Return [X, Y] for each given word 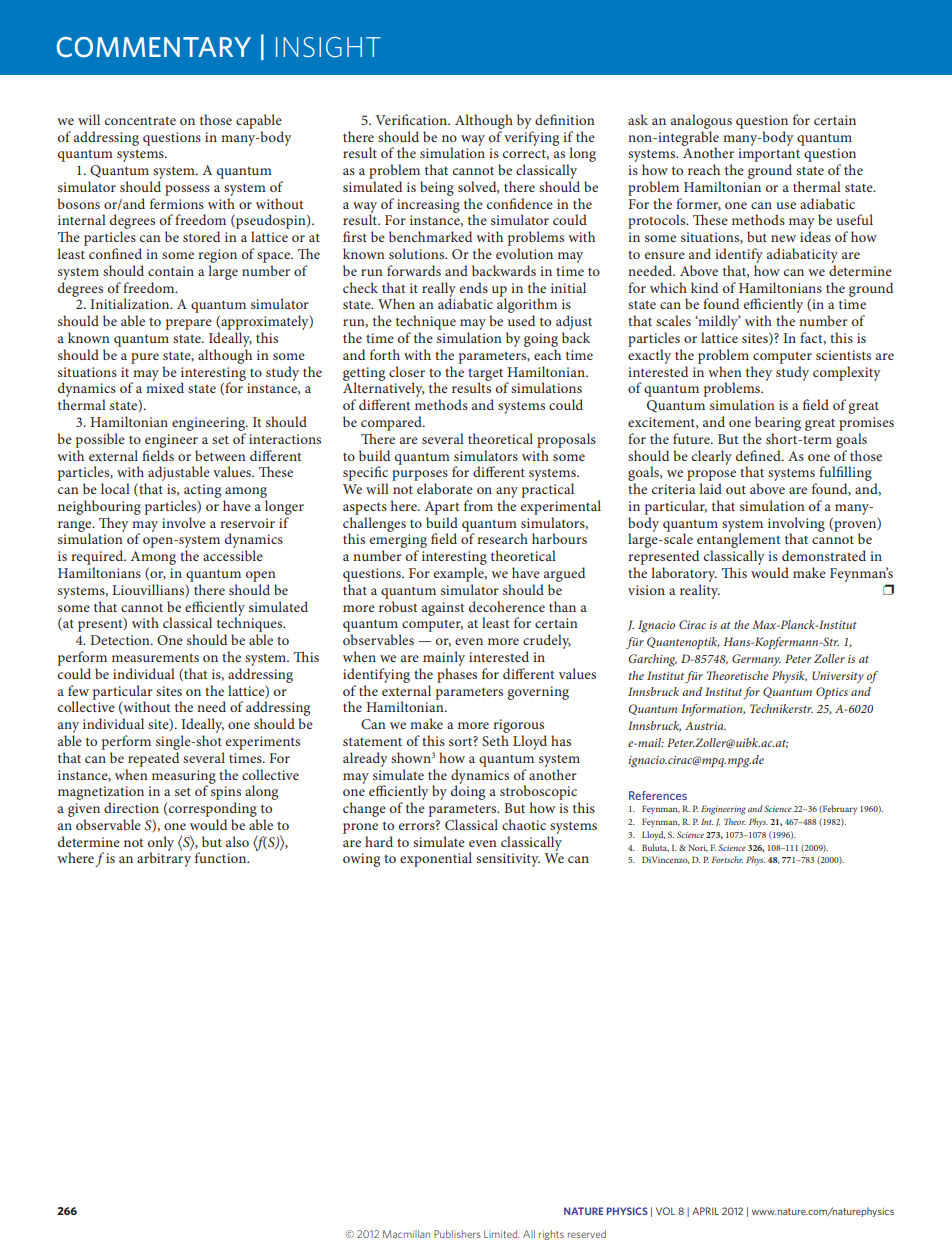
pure [145, 358]
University [838, 677]
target [485, 376]
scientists [843, 355]
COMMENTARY [154, 47]
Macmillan [406, 1234]
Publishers [457, 1234]
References [658, 795]
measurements [155, 658]
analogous [701, 121]
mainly [444, 658]
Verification [412, 119]
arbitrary [164, 858]
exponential [436, 859]
